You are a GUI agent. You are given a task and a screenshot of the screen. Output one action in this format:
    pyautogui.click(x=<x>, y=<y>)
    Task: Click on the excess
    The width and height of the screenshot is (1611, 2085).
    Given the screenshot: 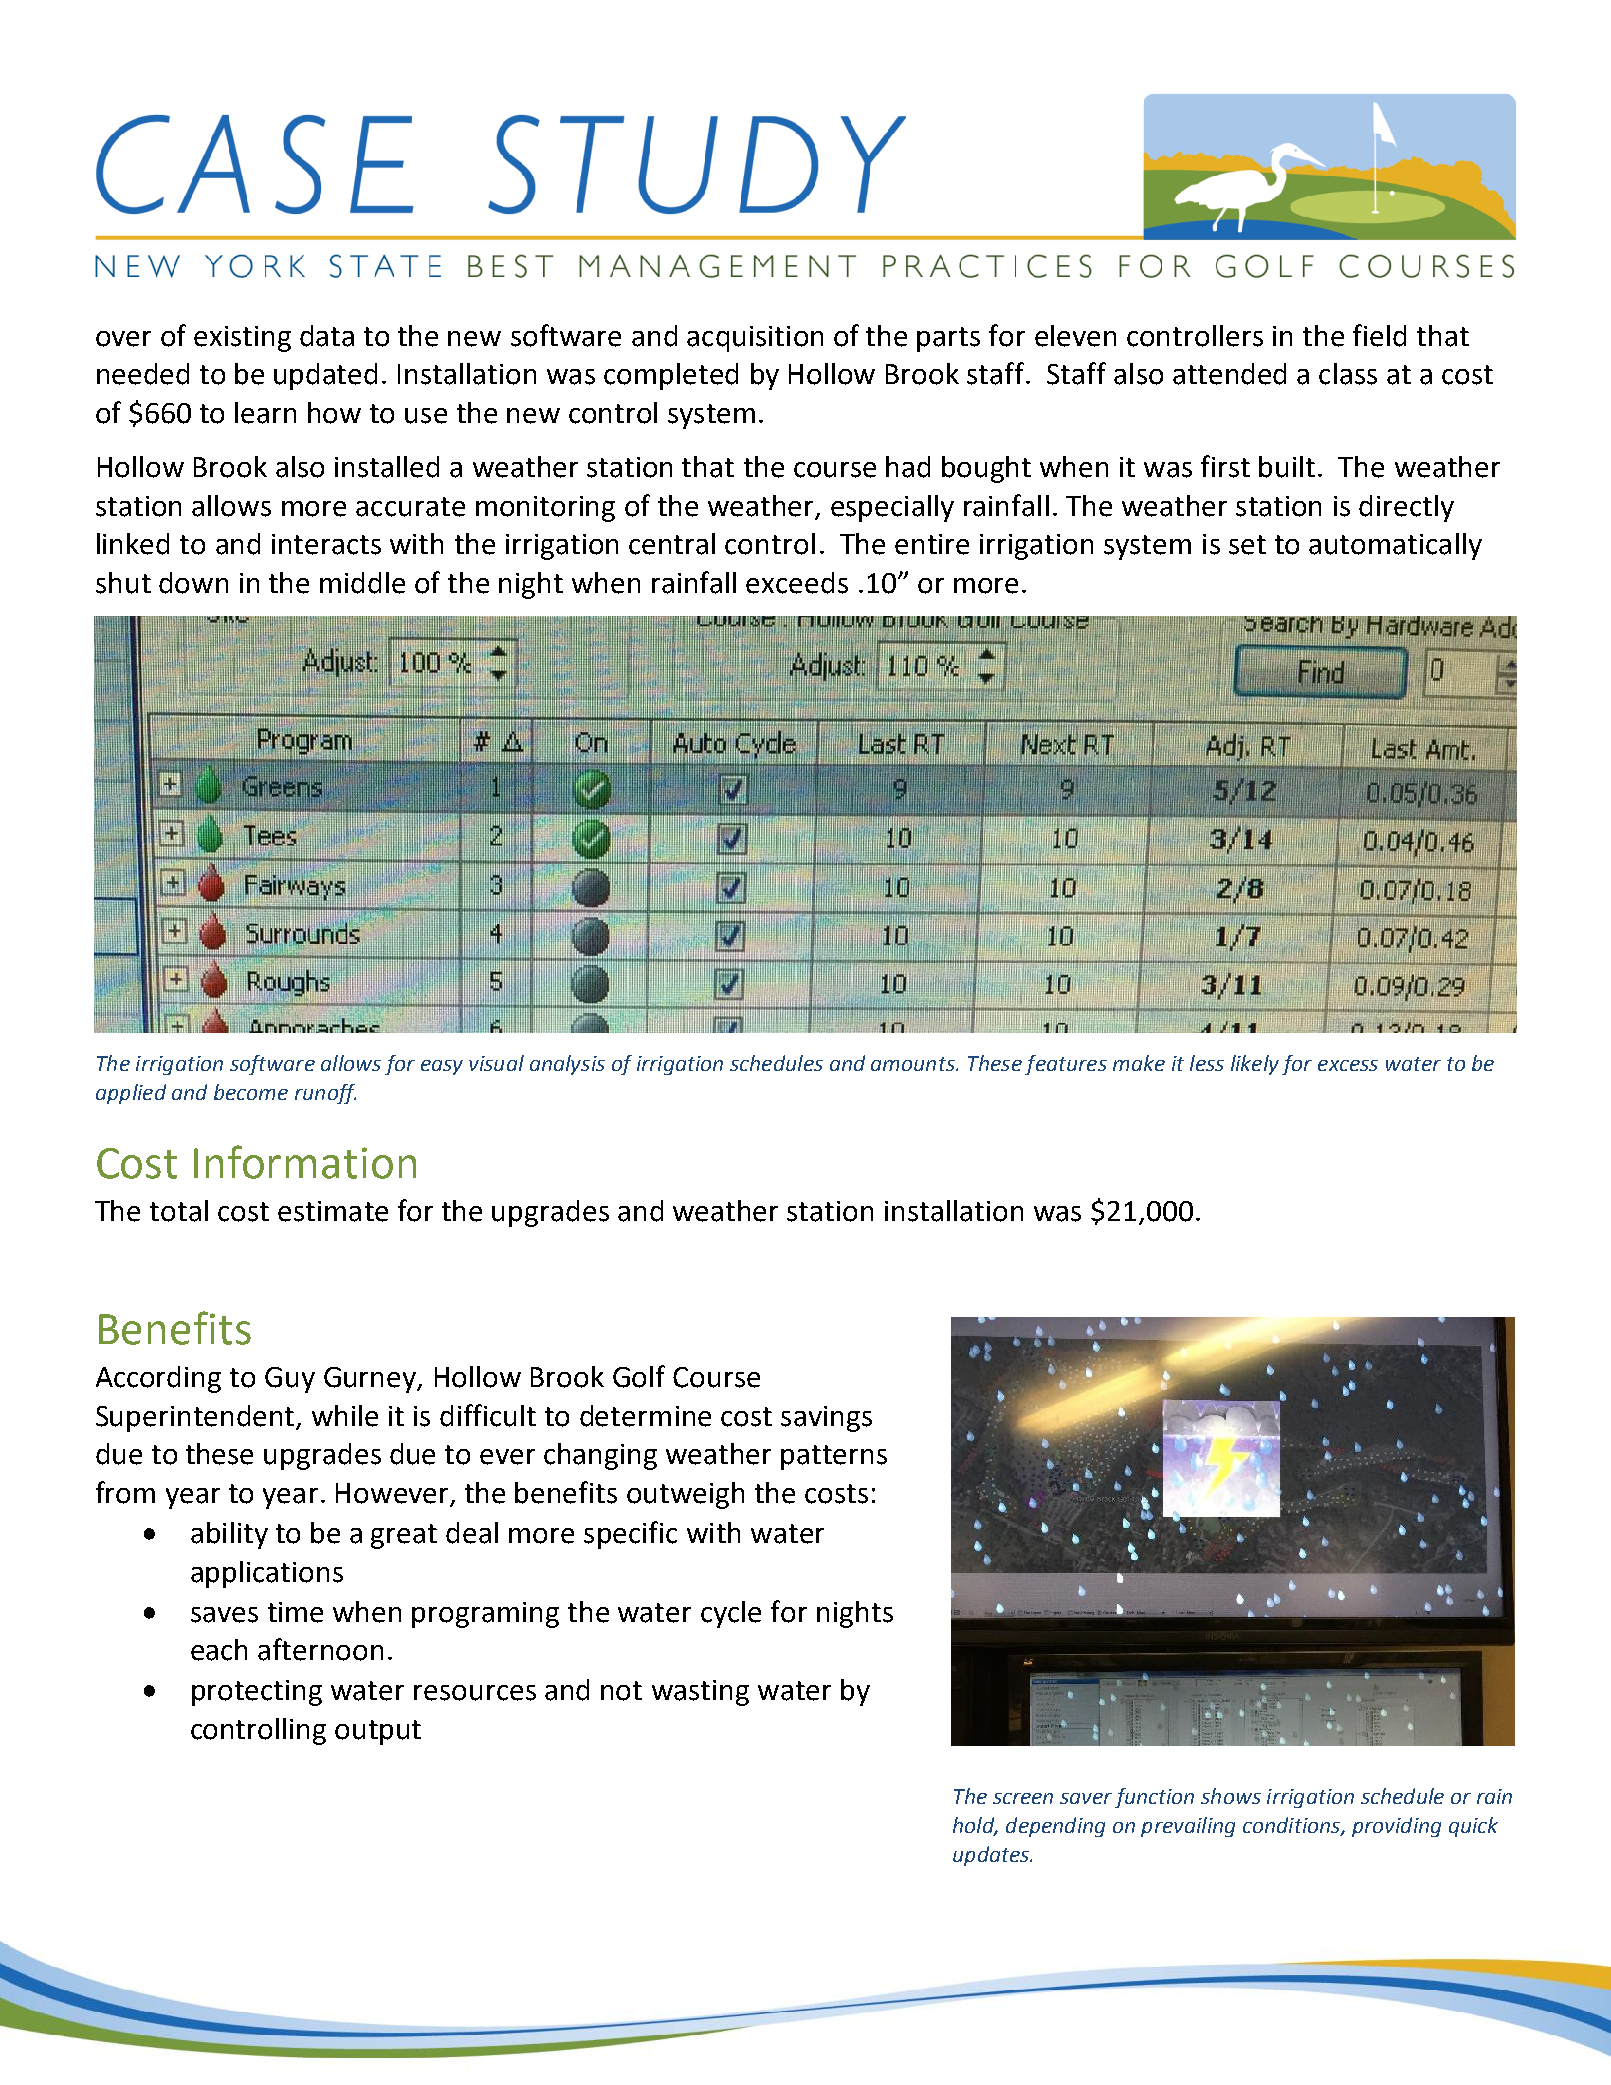 What is the action you would take?
    pyautogui.click(x=1348, y=1065)
